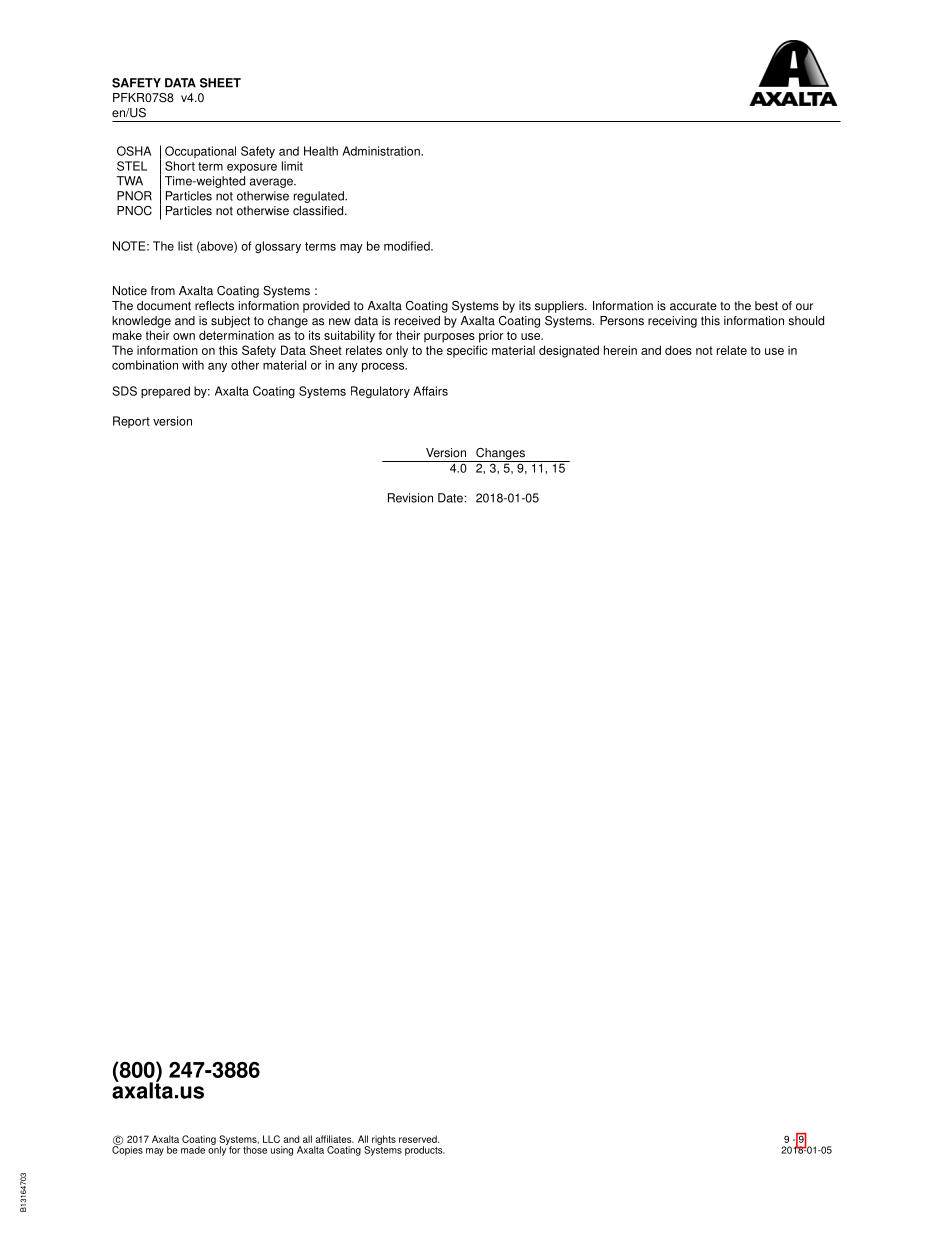 The image size is (952, 1233). What do you see at coordinates (678, 350) in the screenshot?
I see `does` at bounding box center [678, 350].
